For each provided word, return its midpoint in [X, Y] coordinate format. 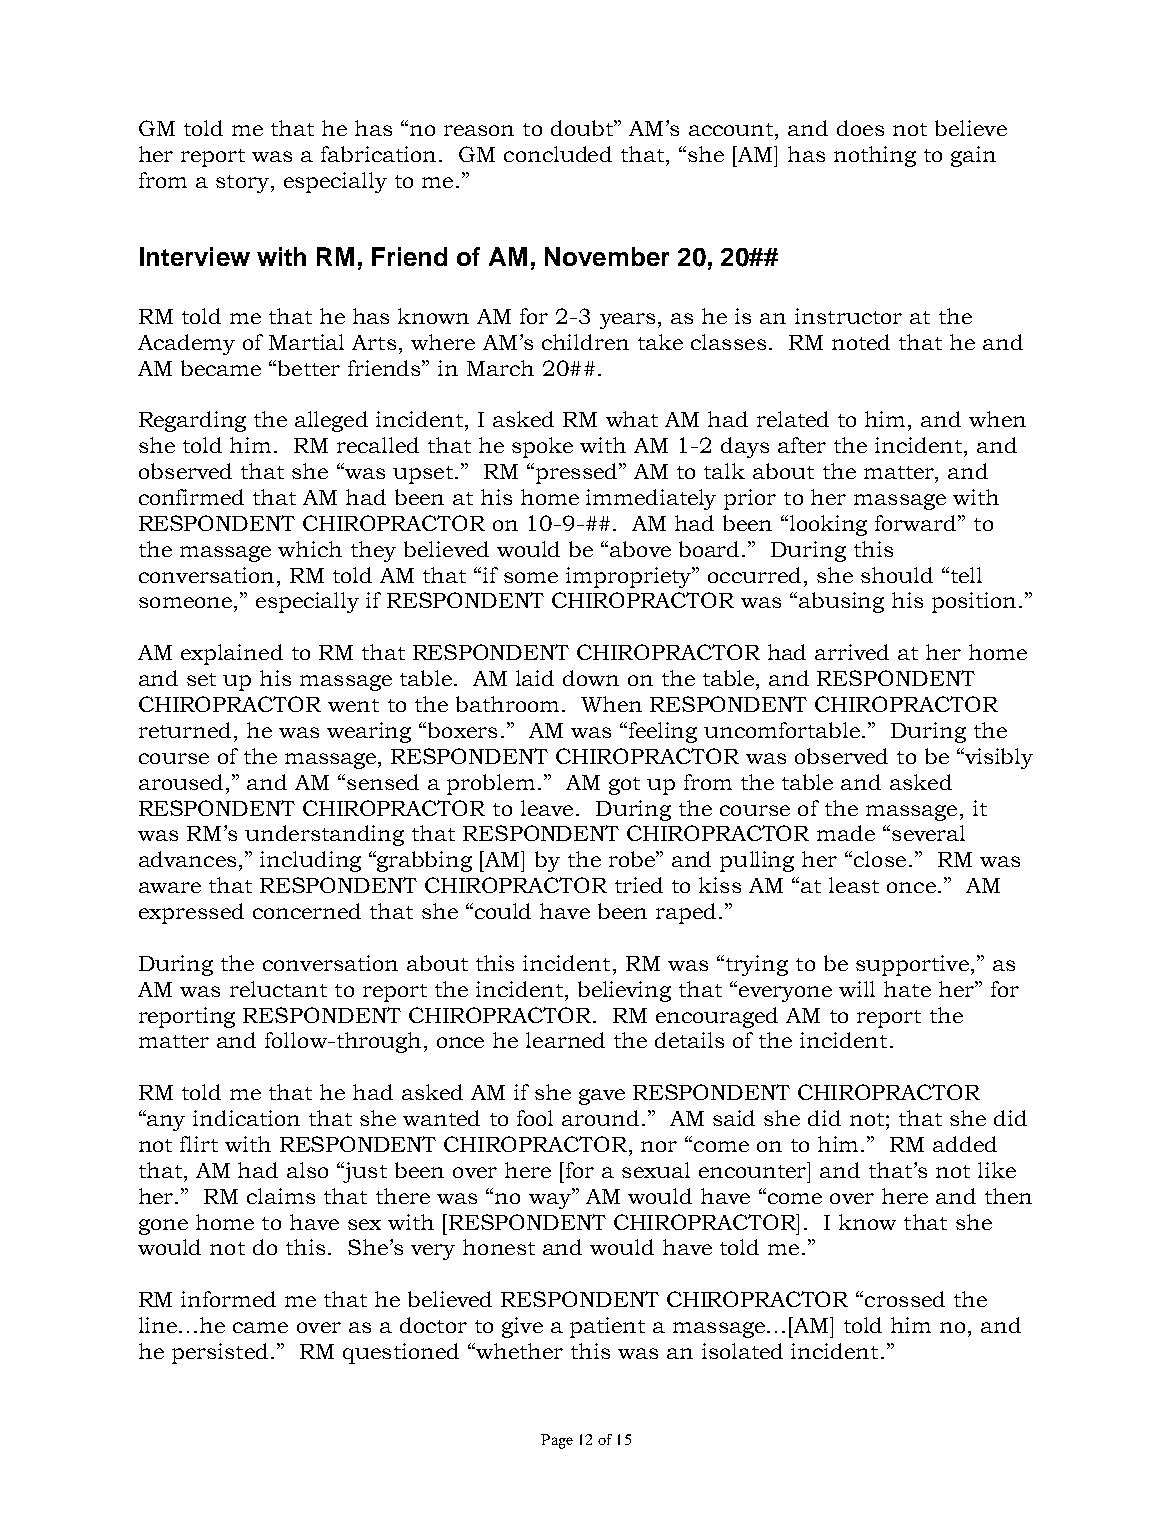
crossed [905, 1299]
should [897, 575]
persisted [220, 1353]
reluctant [278, 989]
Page [557, 1441]
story [242, 184]
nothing [875, 156]
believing [624, 991]
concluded [558, 154]
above [640, 549]
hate [907, 989]
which [310, 549]
